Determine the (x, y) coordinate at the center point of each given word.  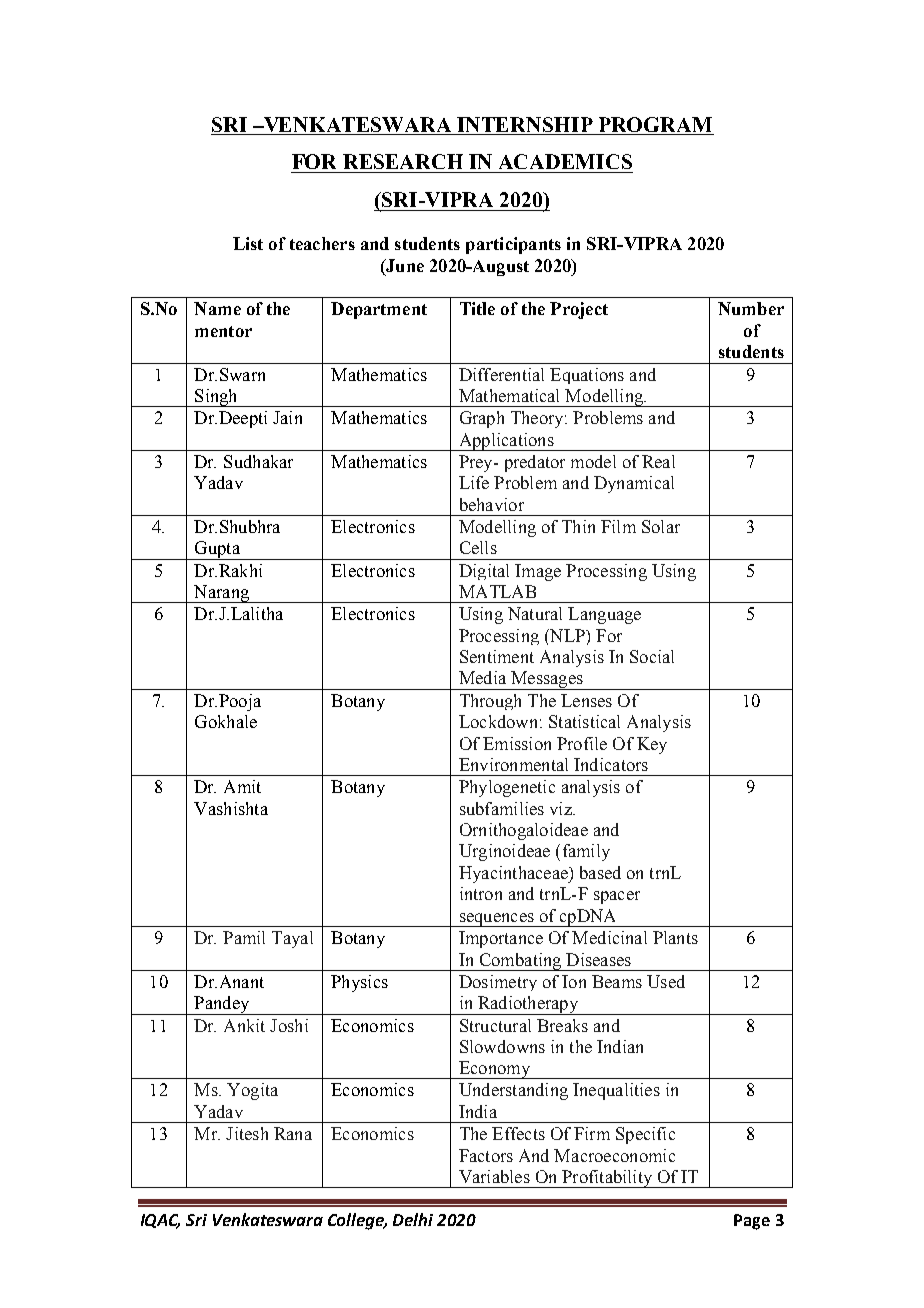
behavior (492, 504)
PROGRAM (655, 124)
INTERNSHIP (525, 124)
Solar (661, 526)
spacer (617, 897)
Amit (242, 786)
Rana (293, 1133)
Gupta (217, 550)
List (248, 243)
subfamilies (502, 808)
